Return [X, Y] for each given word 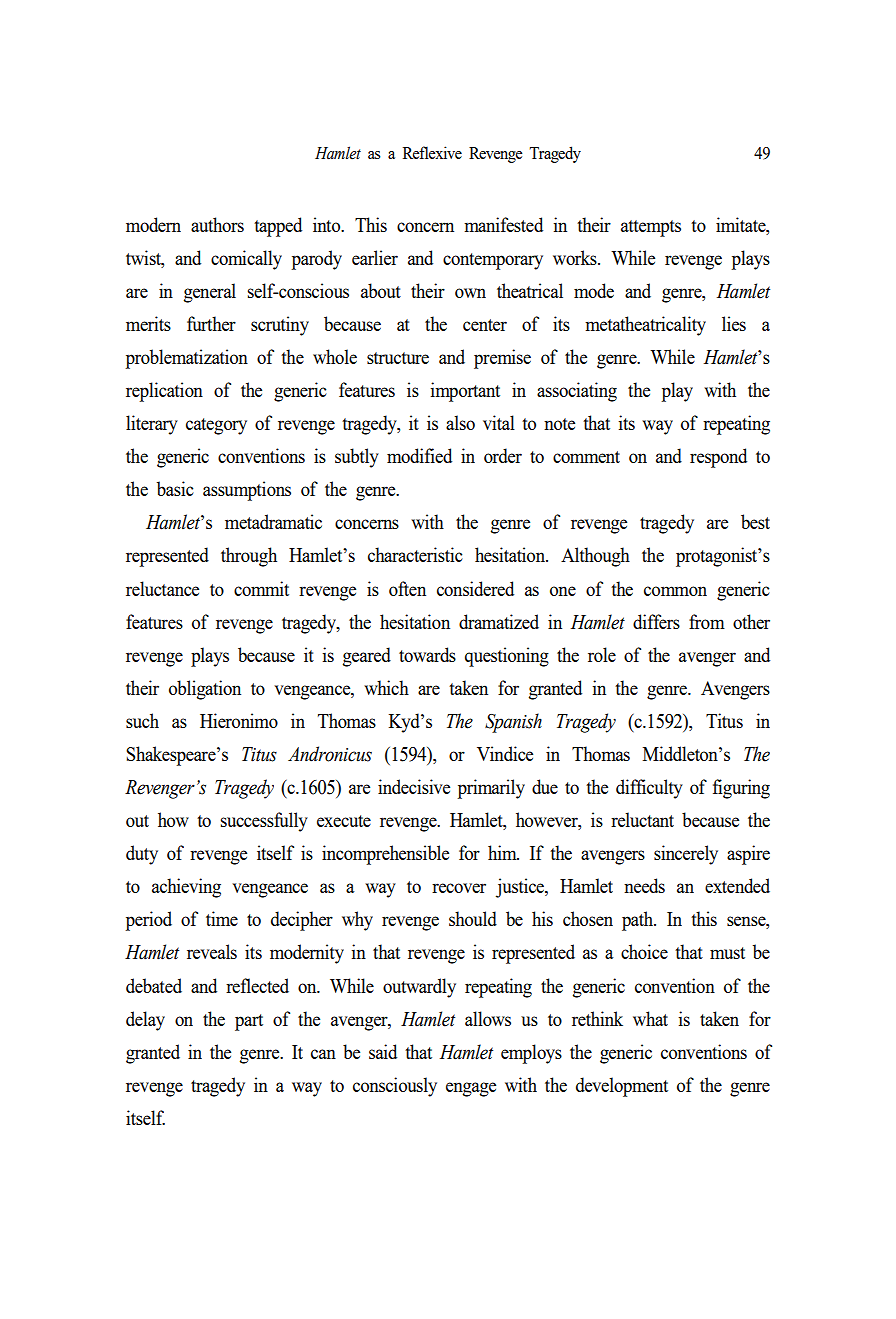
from [707, 621]
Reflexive [432, 152]
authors [217, 224]
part [249, 1022]
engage [471, 1089]
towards [427, 654]
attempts [651, 228]
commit [261, 588]
